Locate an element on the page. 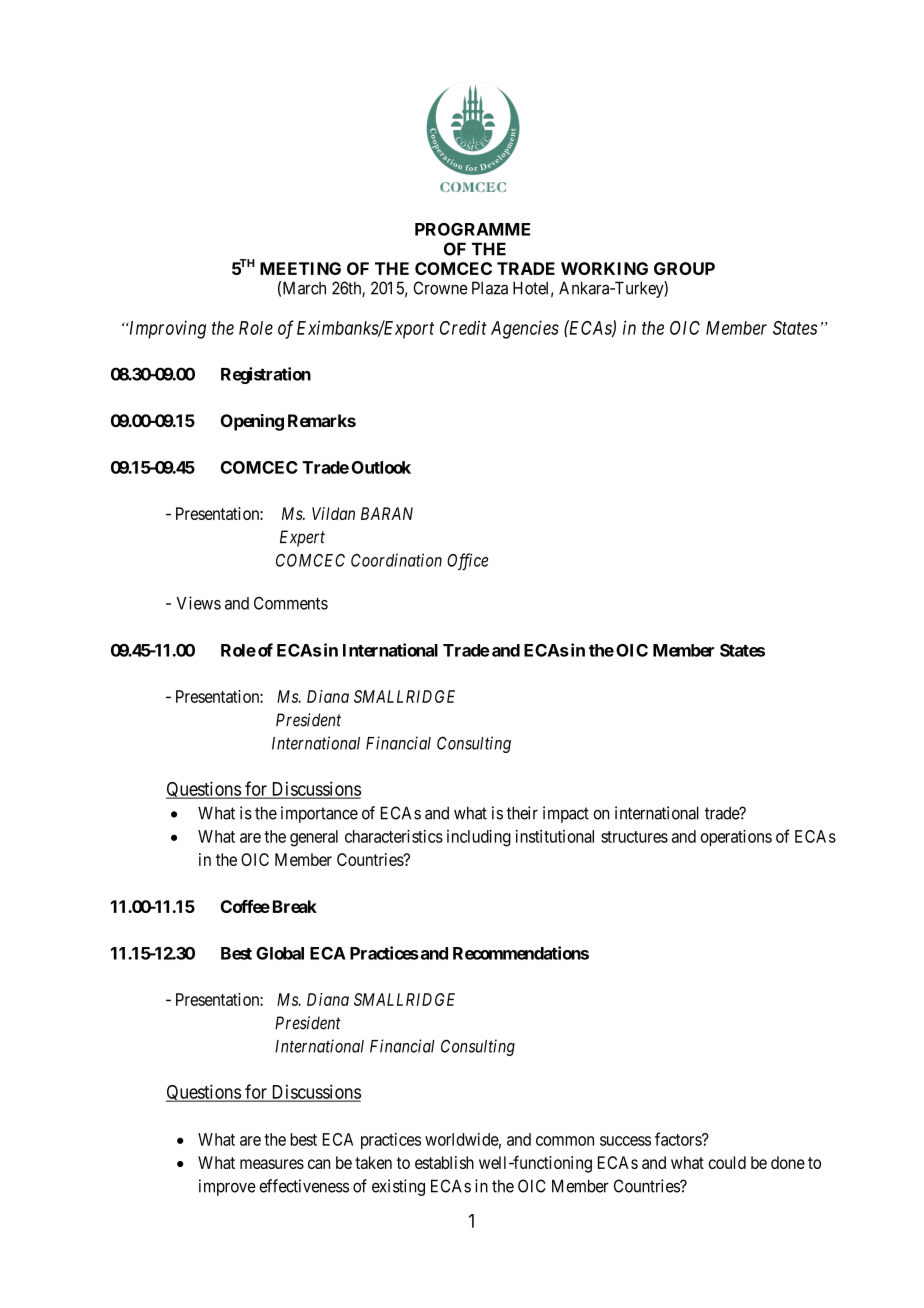 The height and width of the document is (1308, 924). PROGRAMME is located at coordinates (472, 229).
